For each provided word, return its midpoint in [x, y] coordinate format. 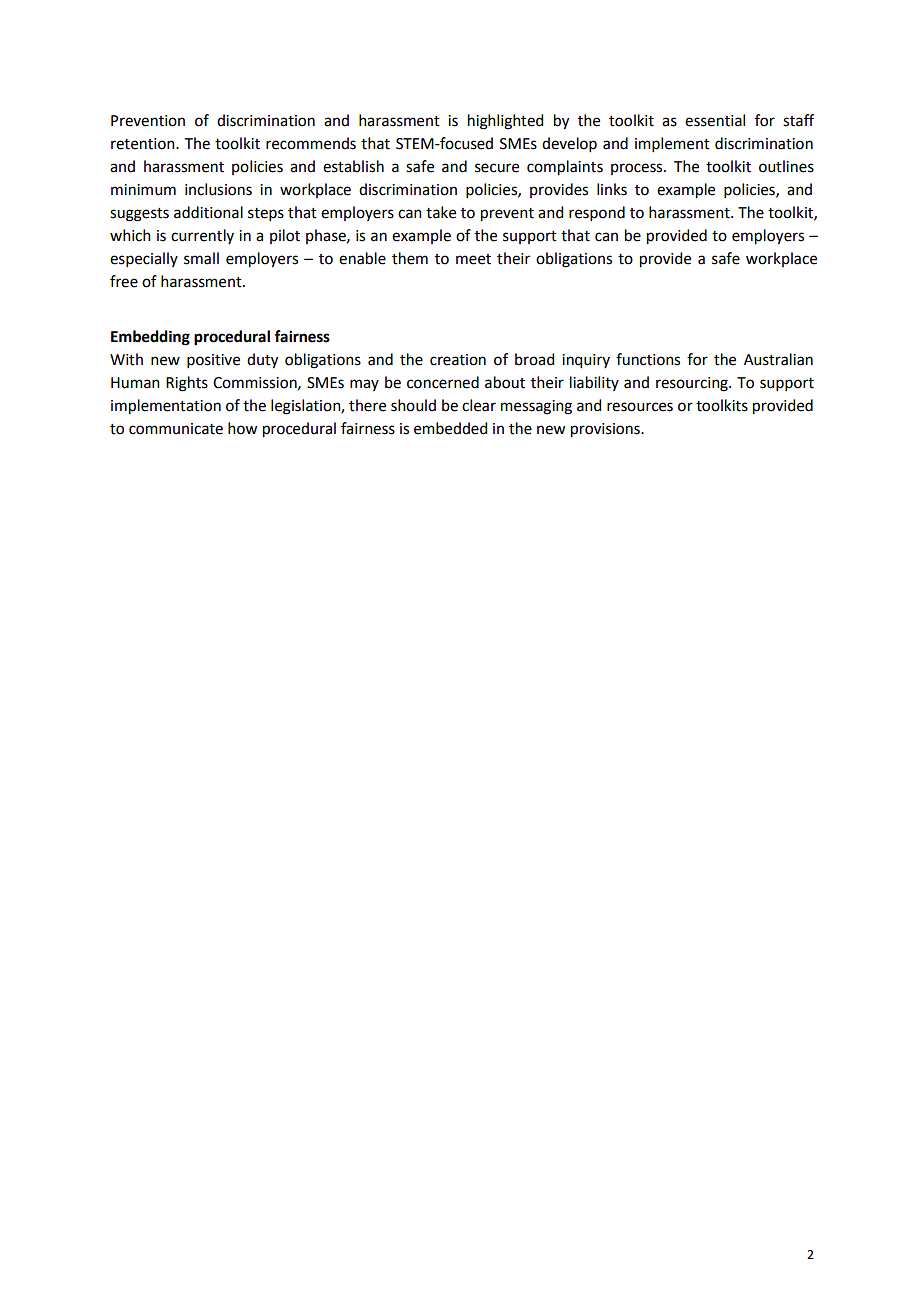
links [612, 189]
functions [648, 359]
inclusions [218, 189]
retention [144, 144]
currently [202, 236]
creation [458, 360]
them [410, 258]
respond [597, 213]
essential [715, 120]
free [124, 281]
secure [497, 168]
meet [473, 259]
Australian [778, 359]
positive [213, 361]
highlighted [505, 122]
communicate [176, 429]
